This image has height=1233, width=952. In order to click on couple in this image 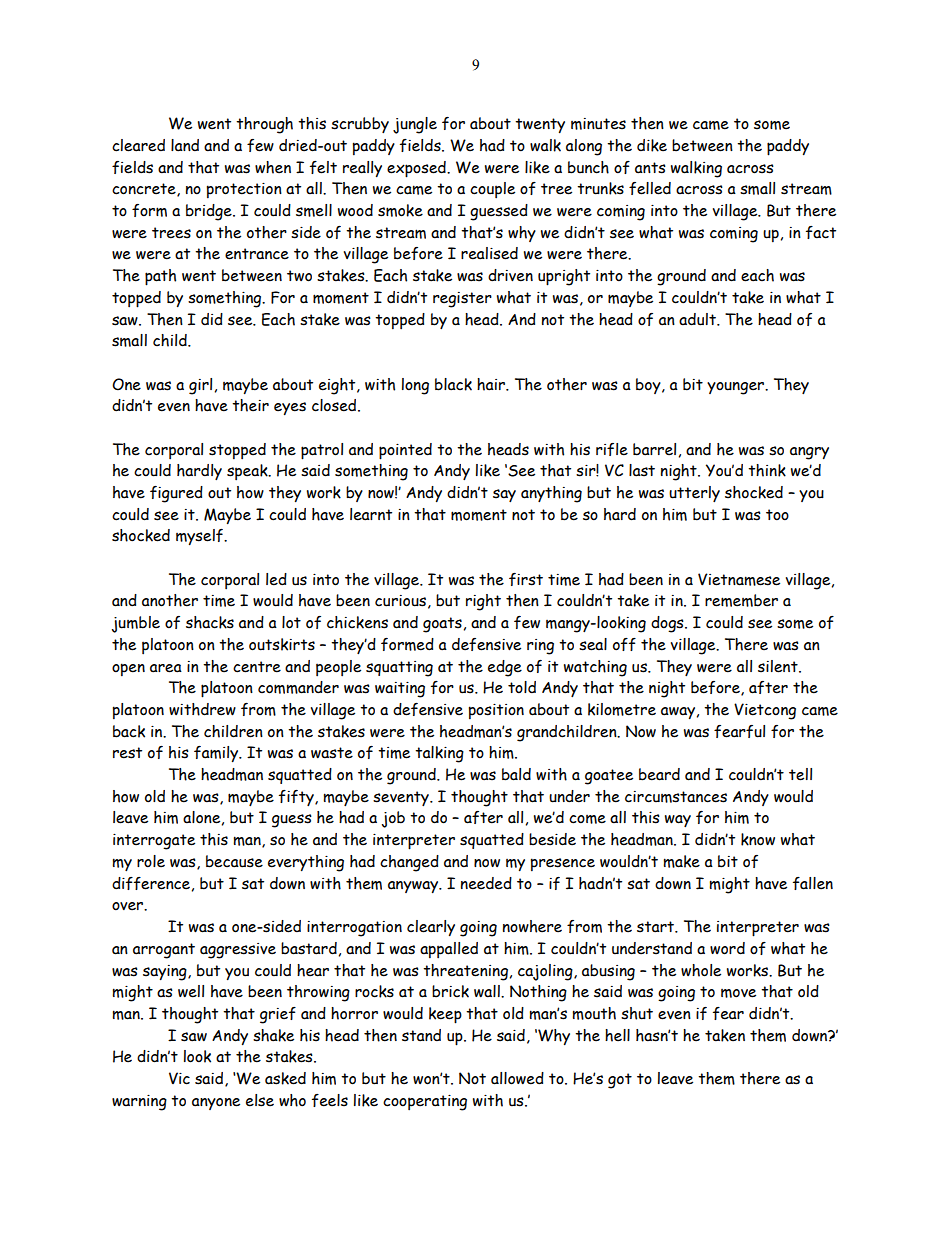, I will do `click(492, 190)`.
